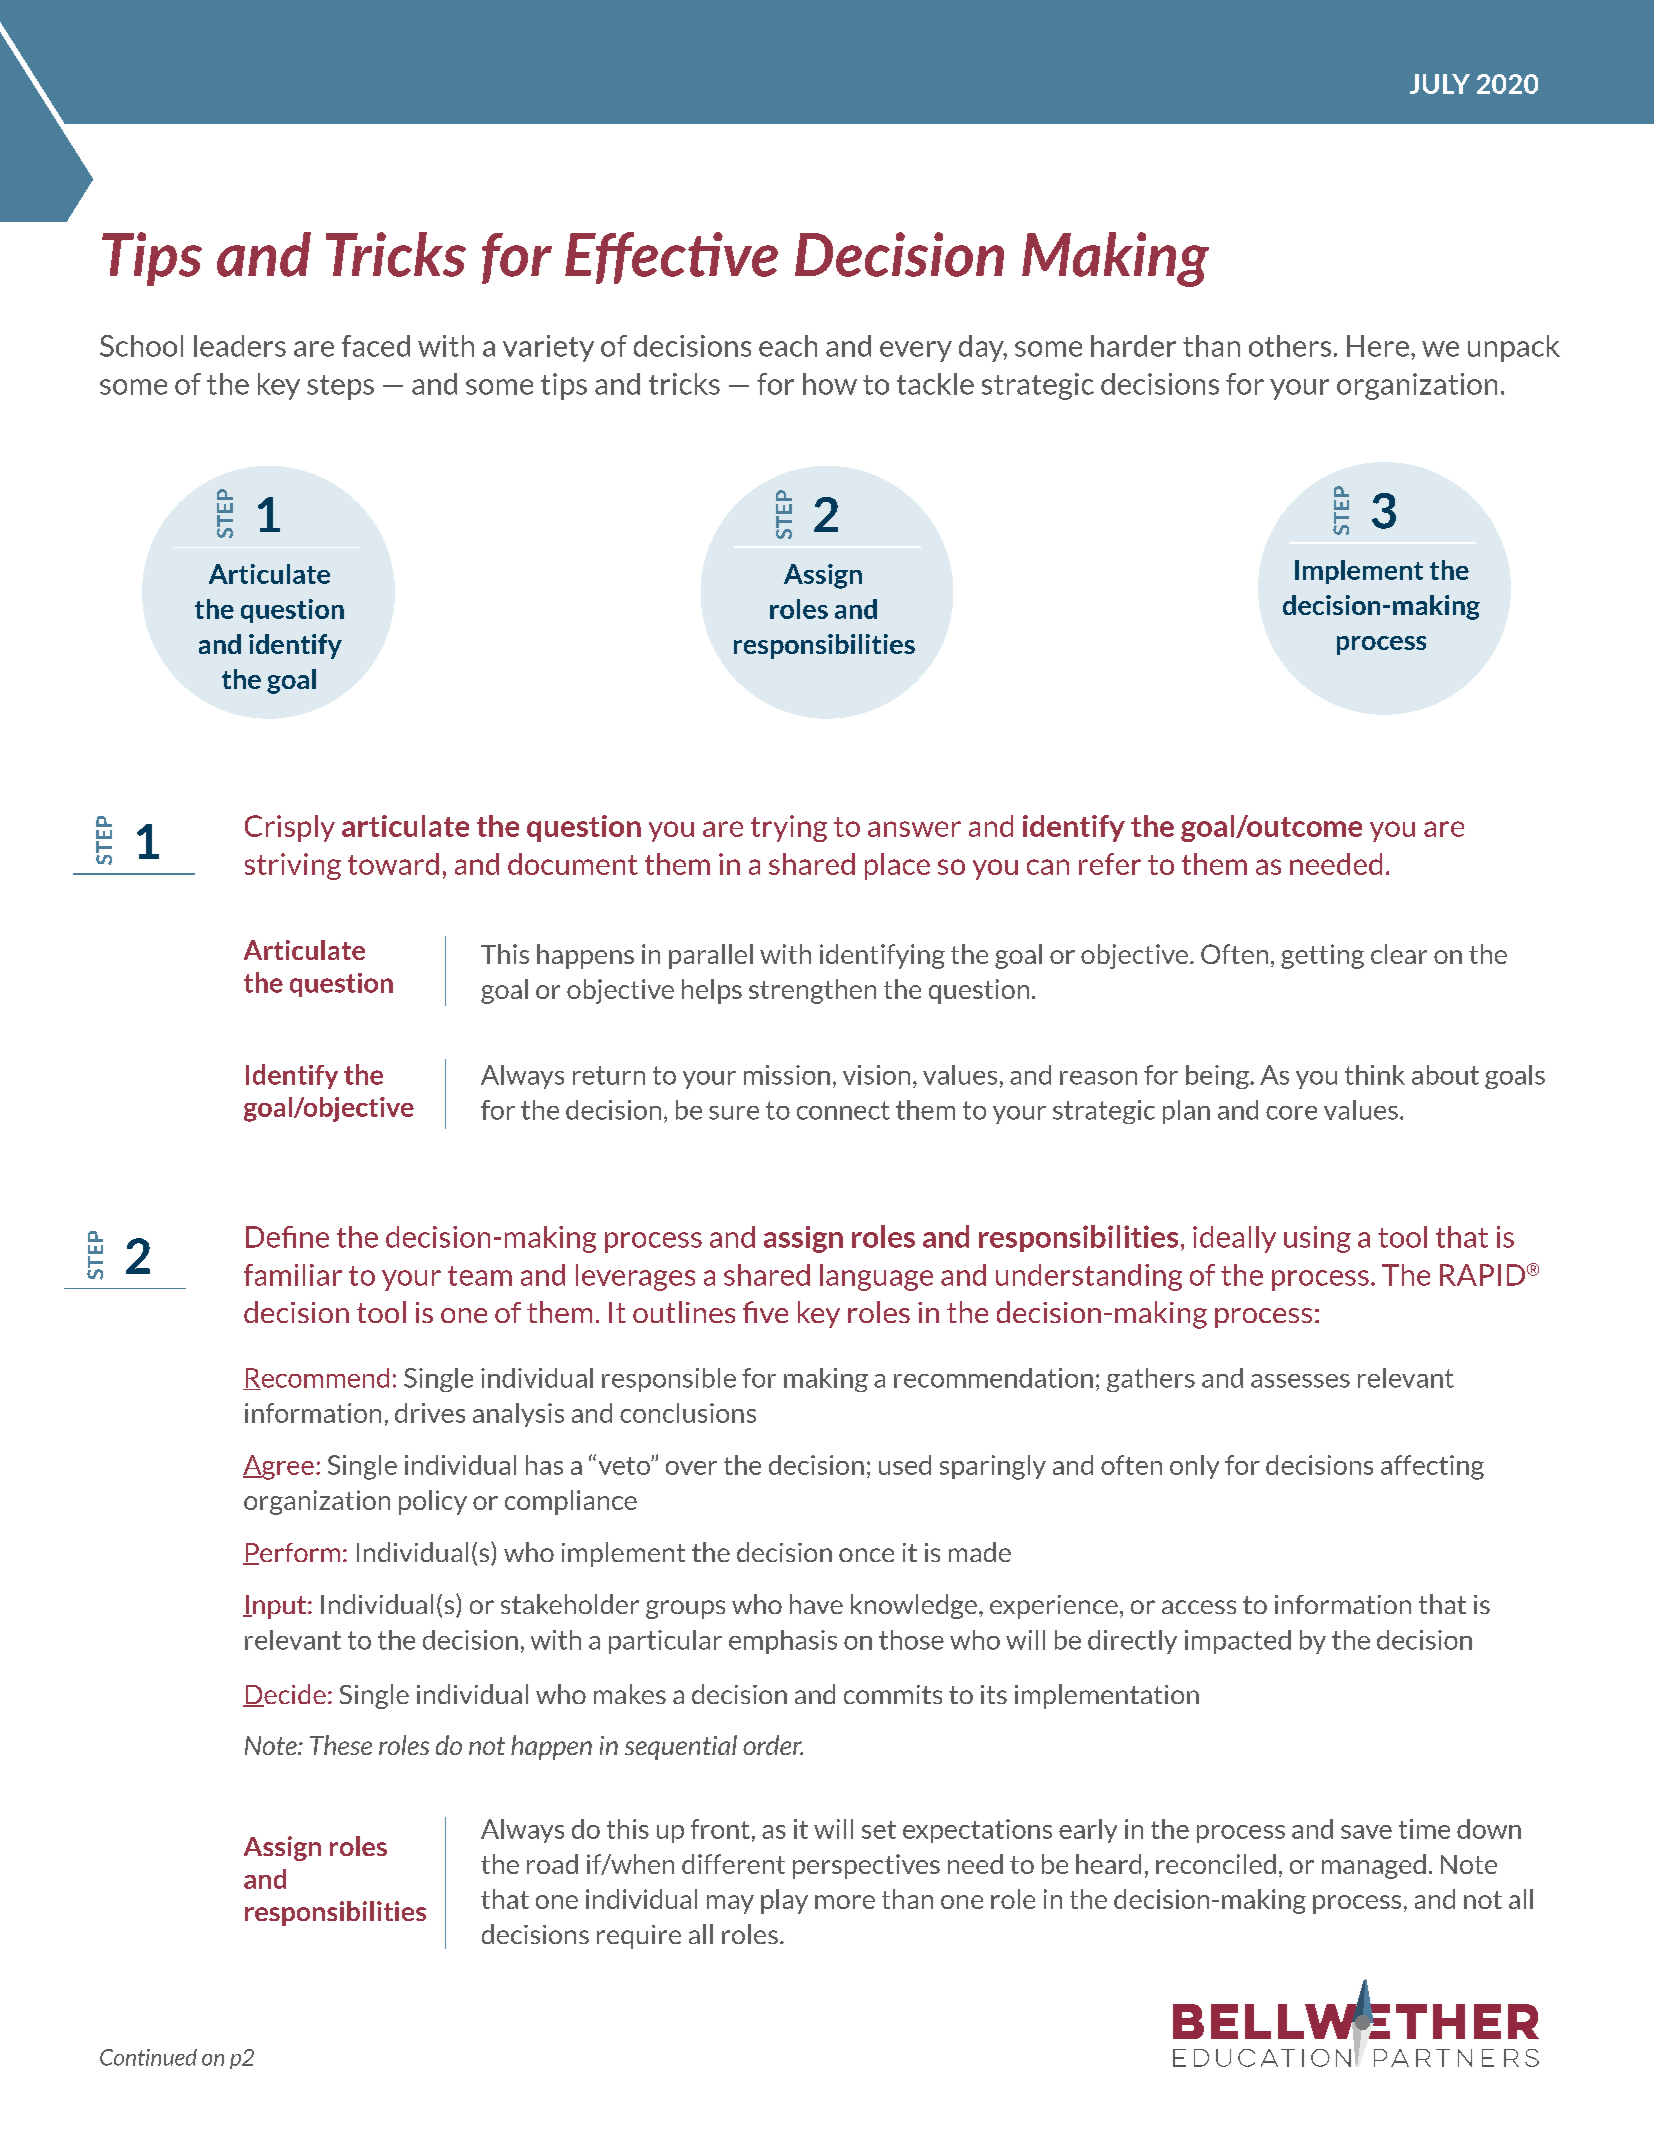 This document has width=1654, height=2140. I want to click on leaders, so click(240, 346).
